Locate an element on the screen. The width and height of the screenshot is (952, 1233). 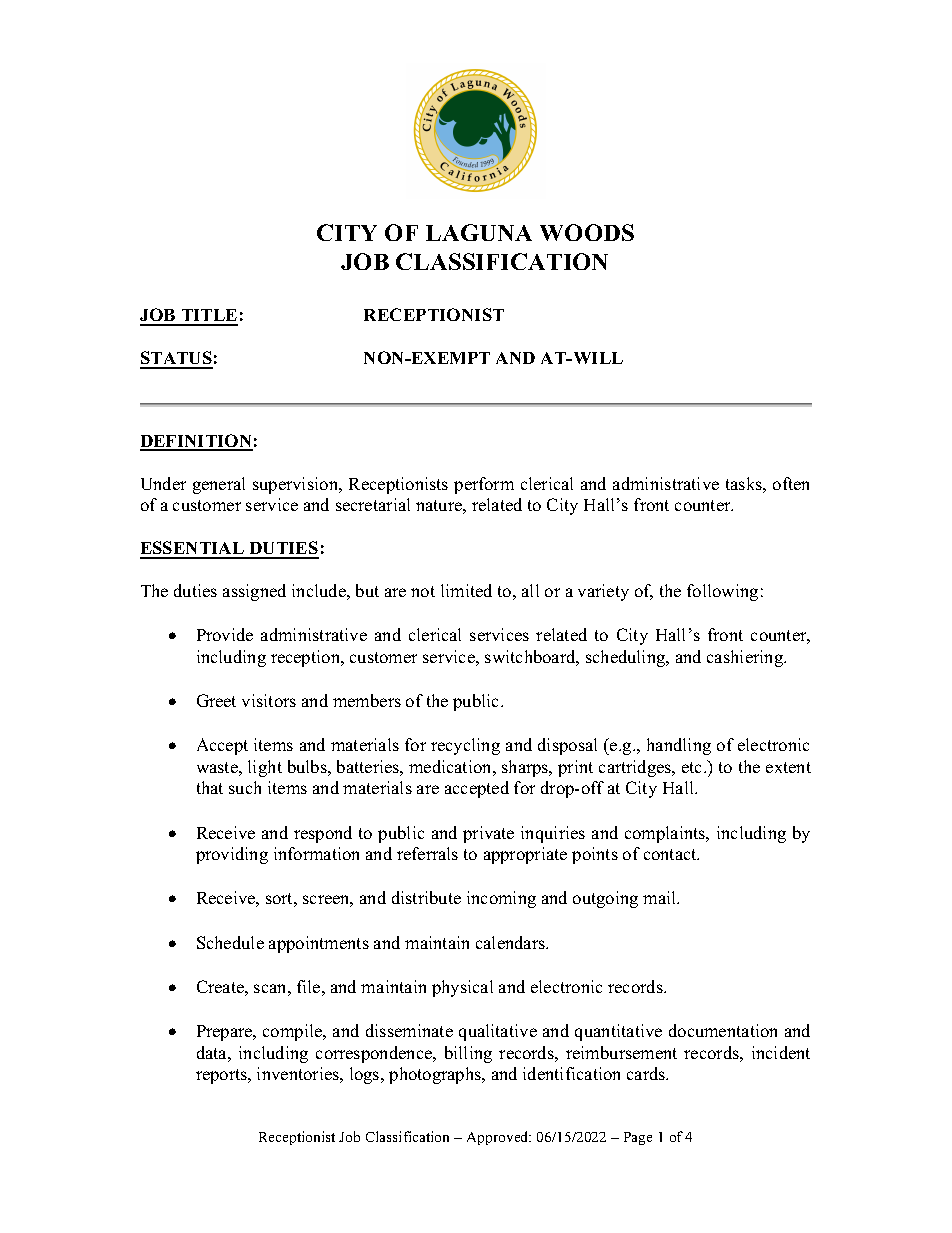
recycling is located at coordinates (465, 746).
